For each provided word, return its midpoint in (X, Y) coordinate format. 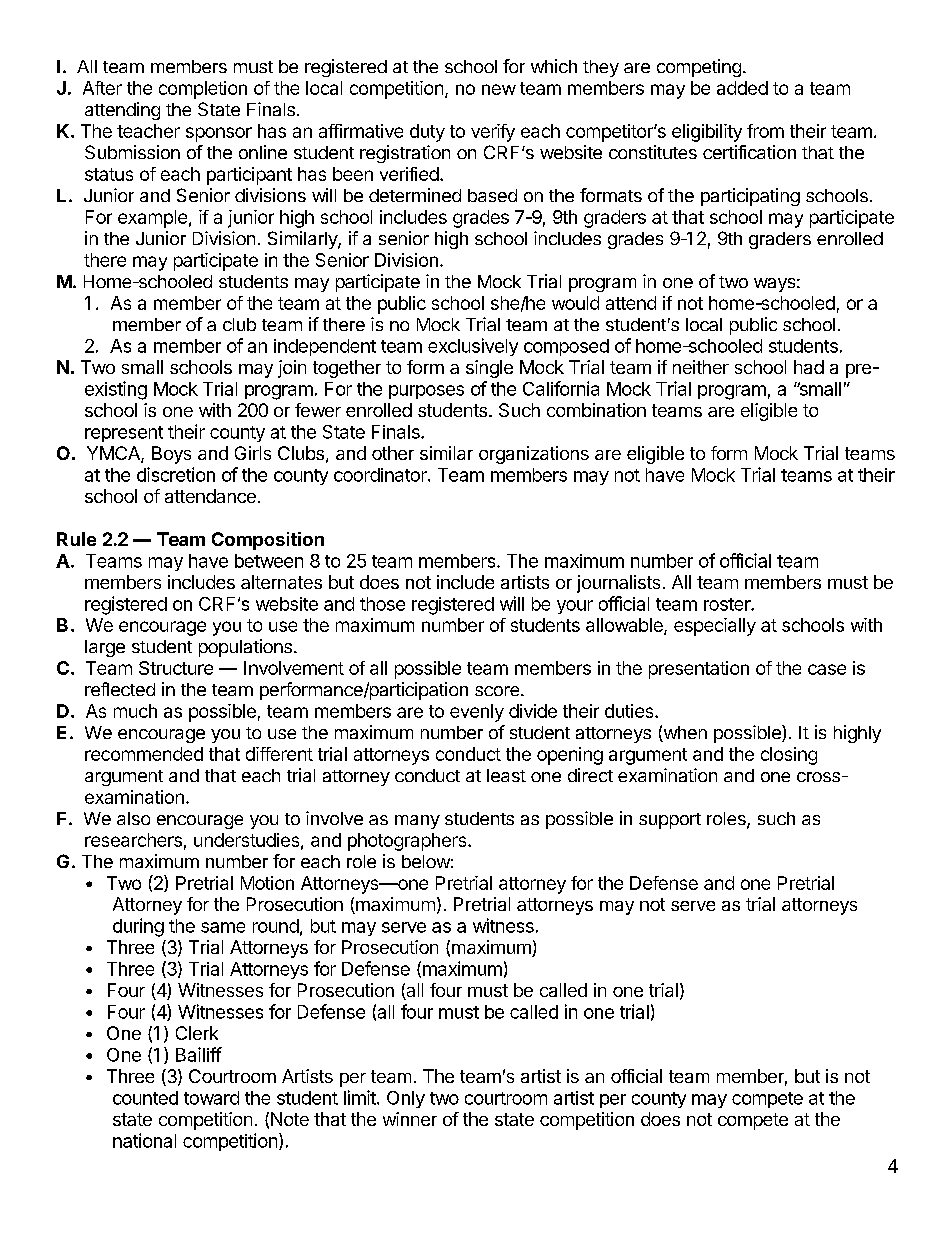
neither (701, 367)
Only (406, 1099)
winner (410, 1119)
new (499, 89)
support (670, 821)
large (105, 648)
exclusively (473, 347)
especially (715, 627)
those (382, 604)
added (742, 88)
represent (124, 434)
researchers (133, 840)
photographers (408, 842)
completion (203, 90)
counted (145, 1098)
